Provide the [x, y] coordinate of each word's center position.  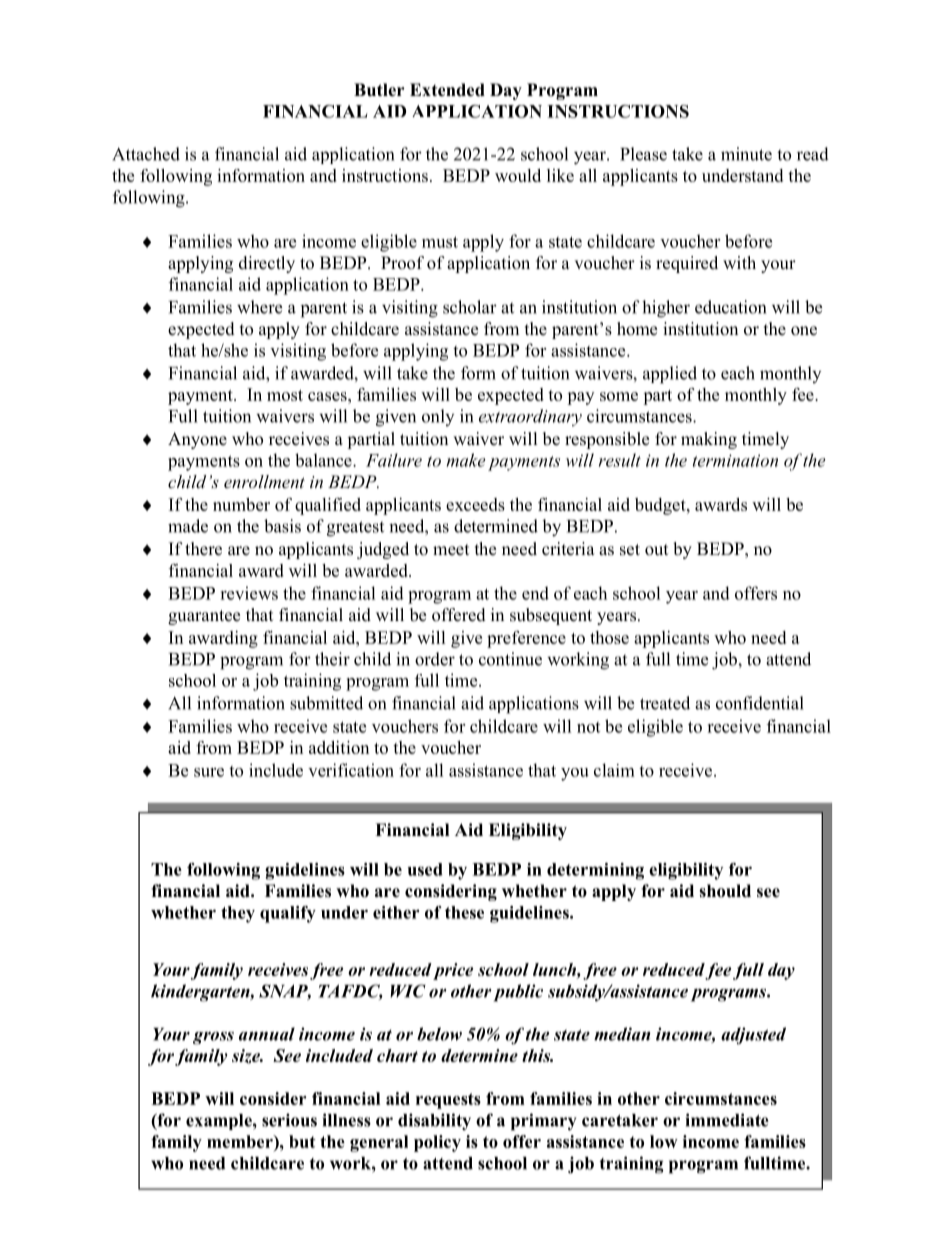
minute [746, 154]
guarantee [204, 617]
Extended [447, 90]
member [241, 1141]
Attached [146, 154]
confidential [760, 703]
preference [526, 639]
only [438, 417]
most [285, 395]
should [725, 891]
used [425, 869]
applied [670, 375]
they [238, 914]
